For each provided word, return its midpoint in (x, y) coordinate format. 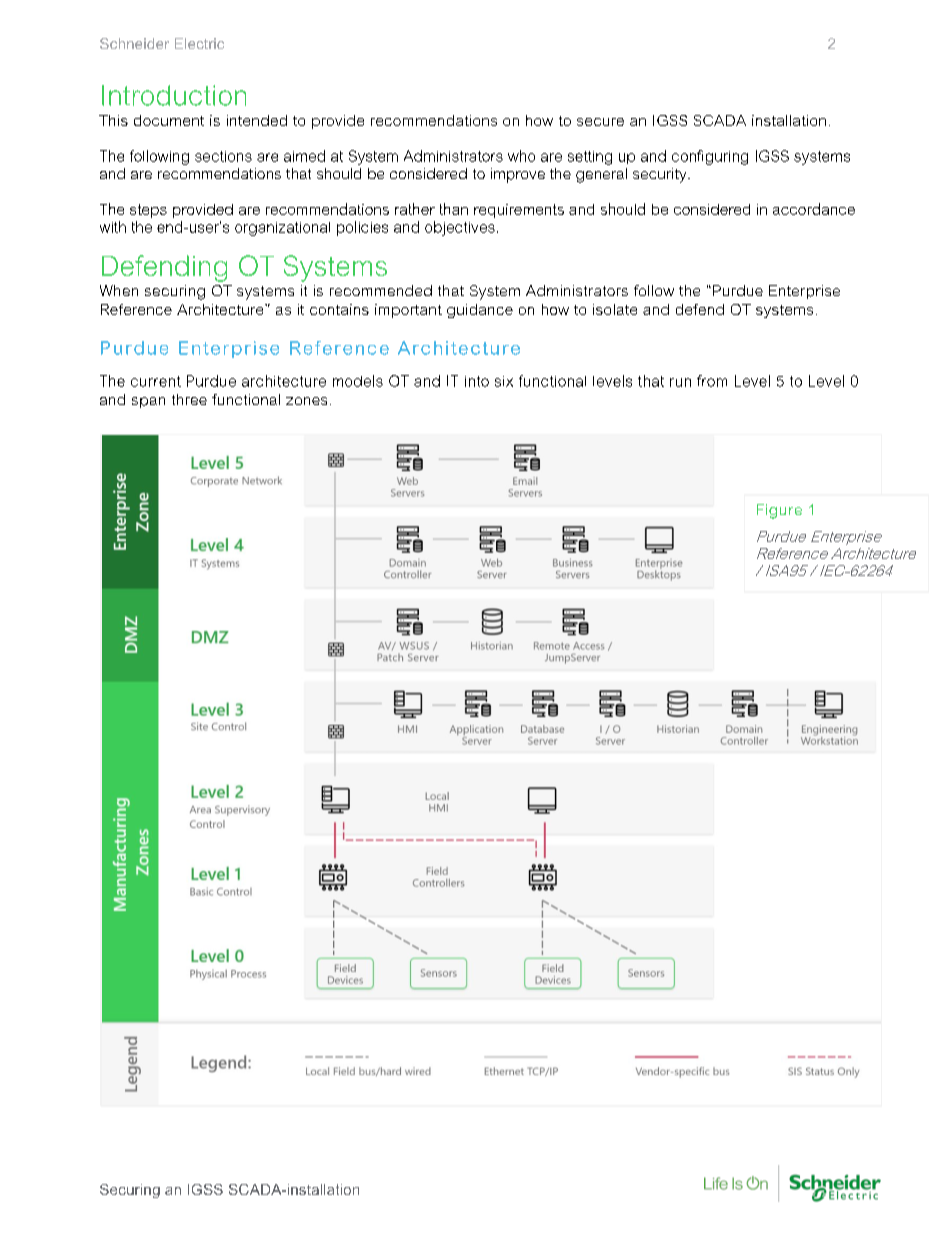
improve (518, 175)
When (119, 290)
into (477, 381)
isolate (615, 309)
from (712, 381)
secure (600, 122)
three (189, 399)
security (661, 175)
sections (223, 156)
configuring (710, 157)
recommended (381, 290)
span (148, 402)
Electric (199, 43)
